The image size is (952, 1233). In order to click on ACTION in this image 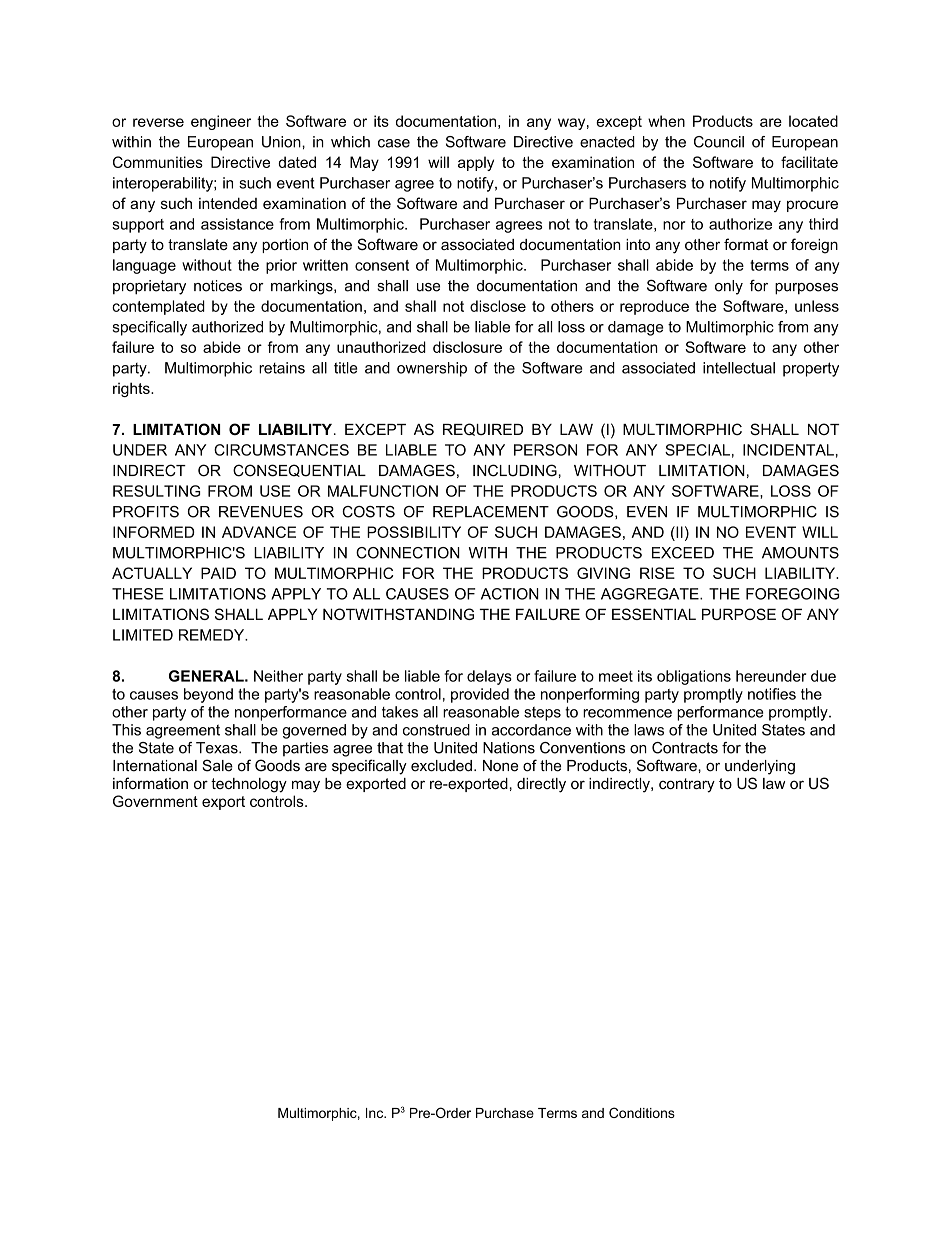, I will do `click(510, 594)`.
